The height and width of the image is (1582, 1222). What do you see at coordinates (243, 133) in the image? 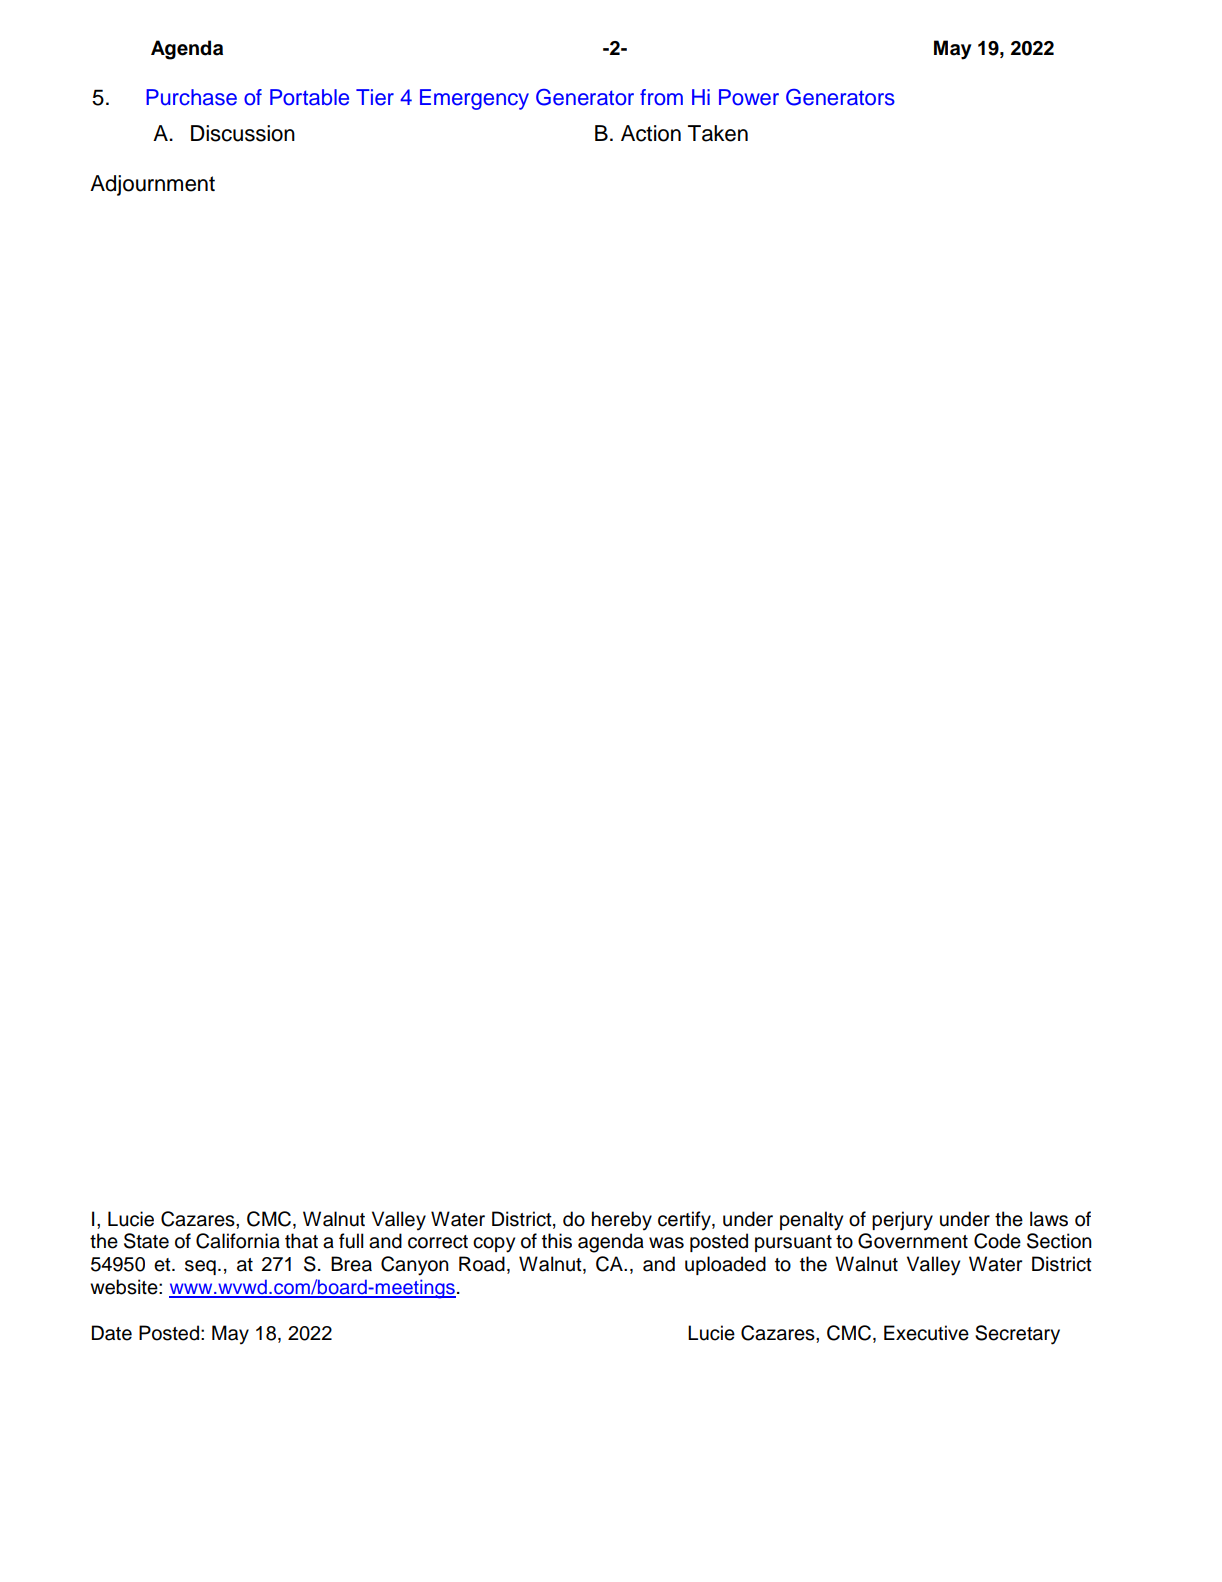
I see `Discussion` at bounding box center [243, 133].
